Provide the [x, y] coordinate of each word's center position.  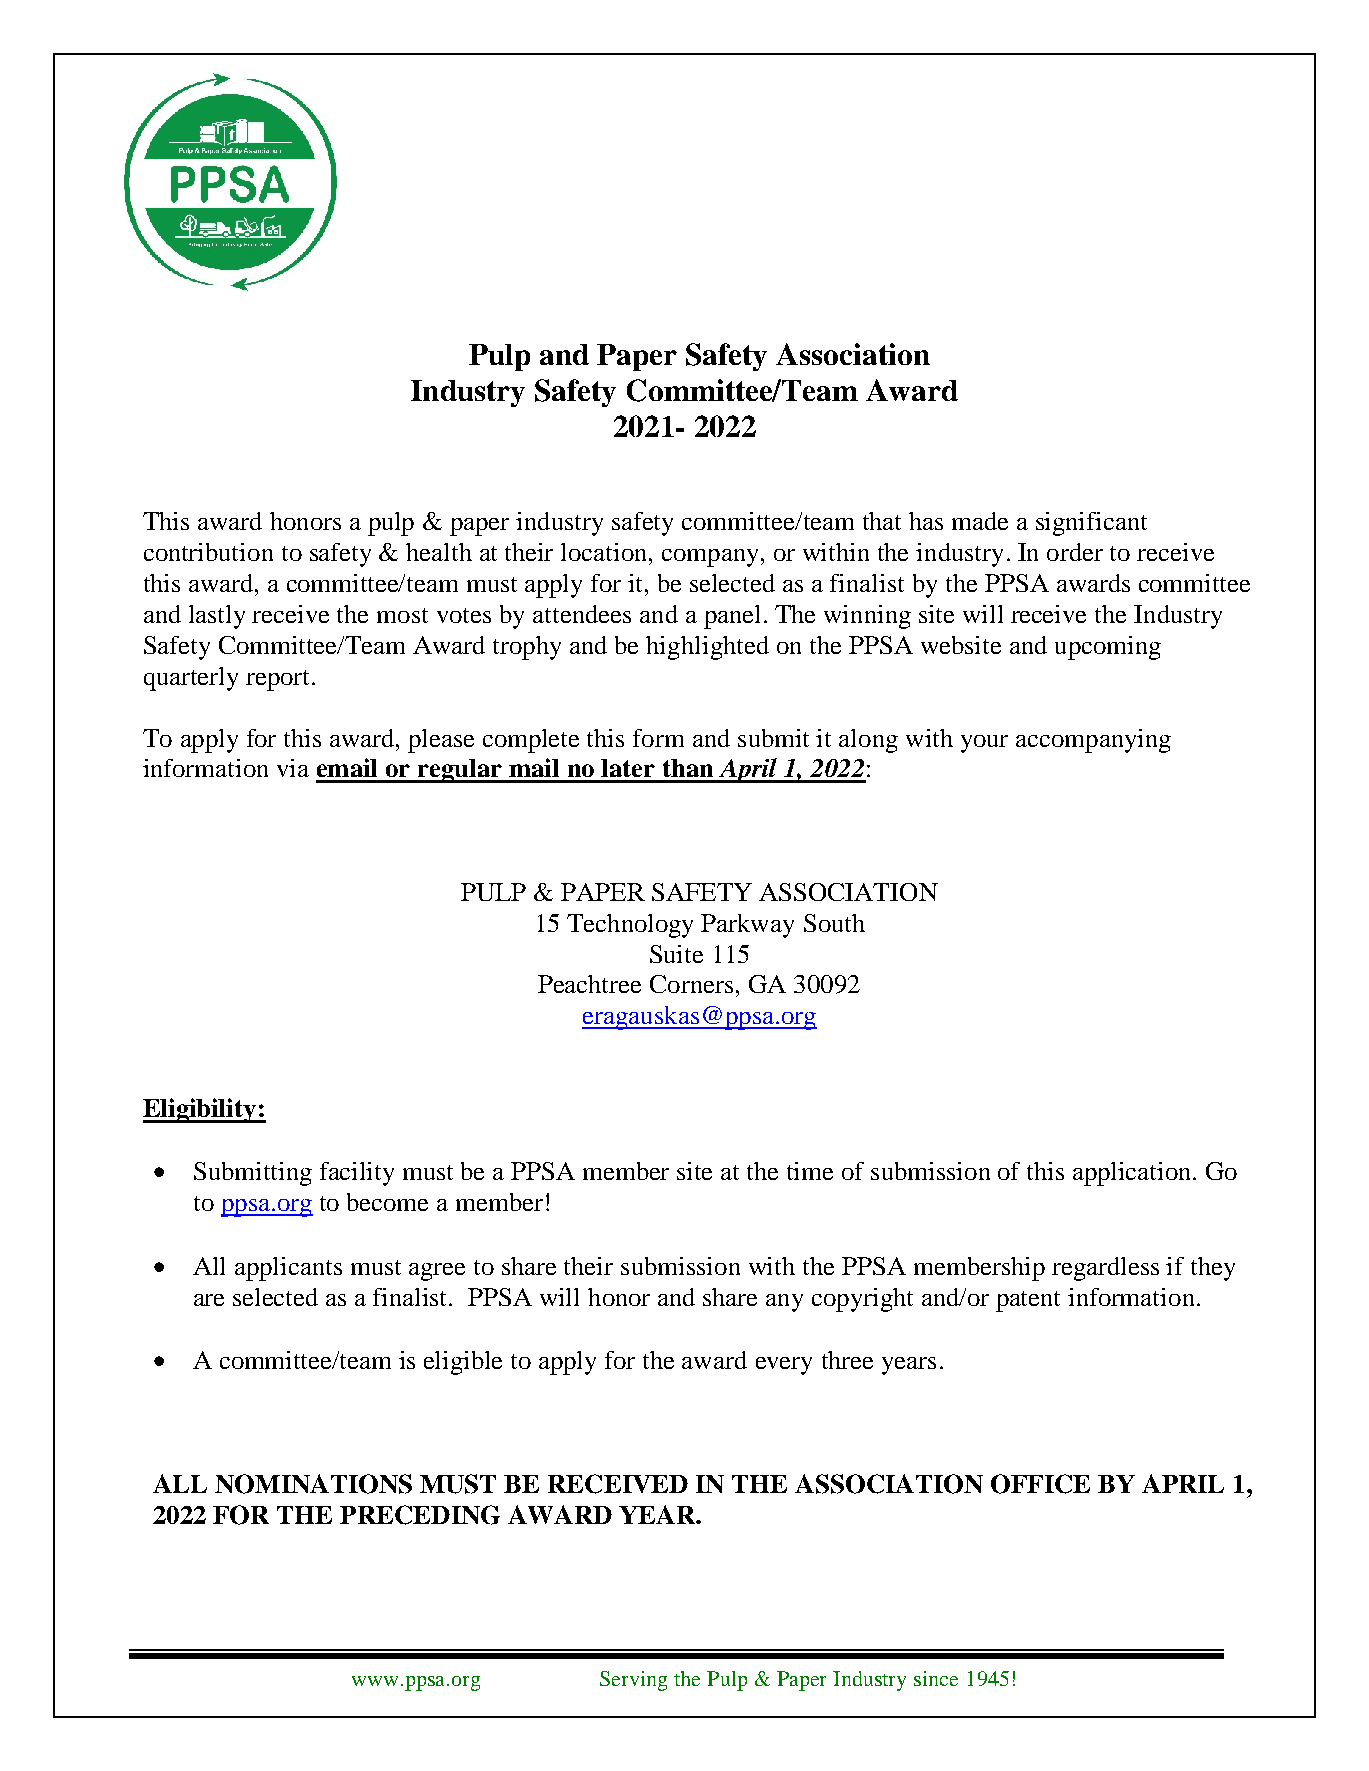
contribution [208, 552]
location [605, 552]
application [1133, 1174]
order [1075, 552]
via [293, 768]
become [387, 1202]
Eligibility [201, 1110]
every [784, 1366]
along [868, 741]
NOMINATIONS [313, 1484]
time [810, 1171]
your [984, 744]
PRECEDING [420, 1515]
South [834, 923]
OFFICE [1040, 1484]
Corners [691, 984]
